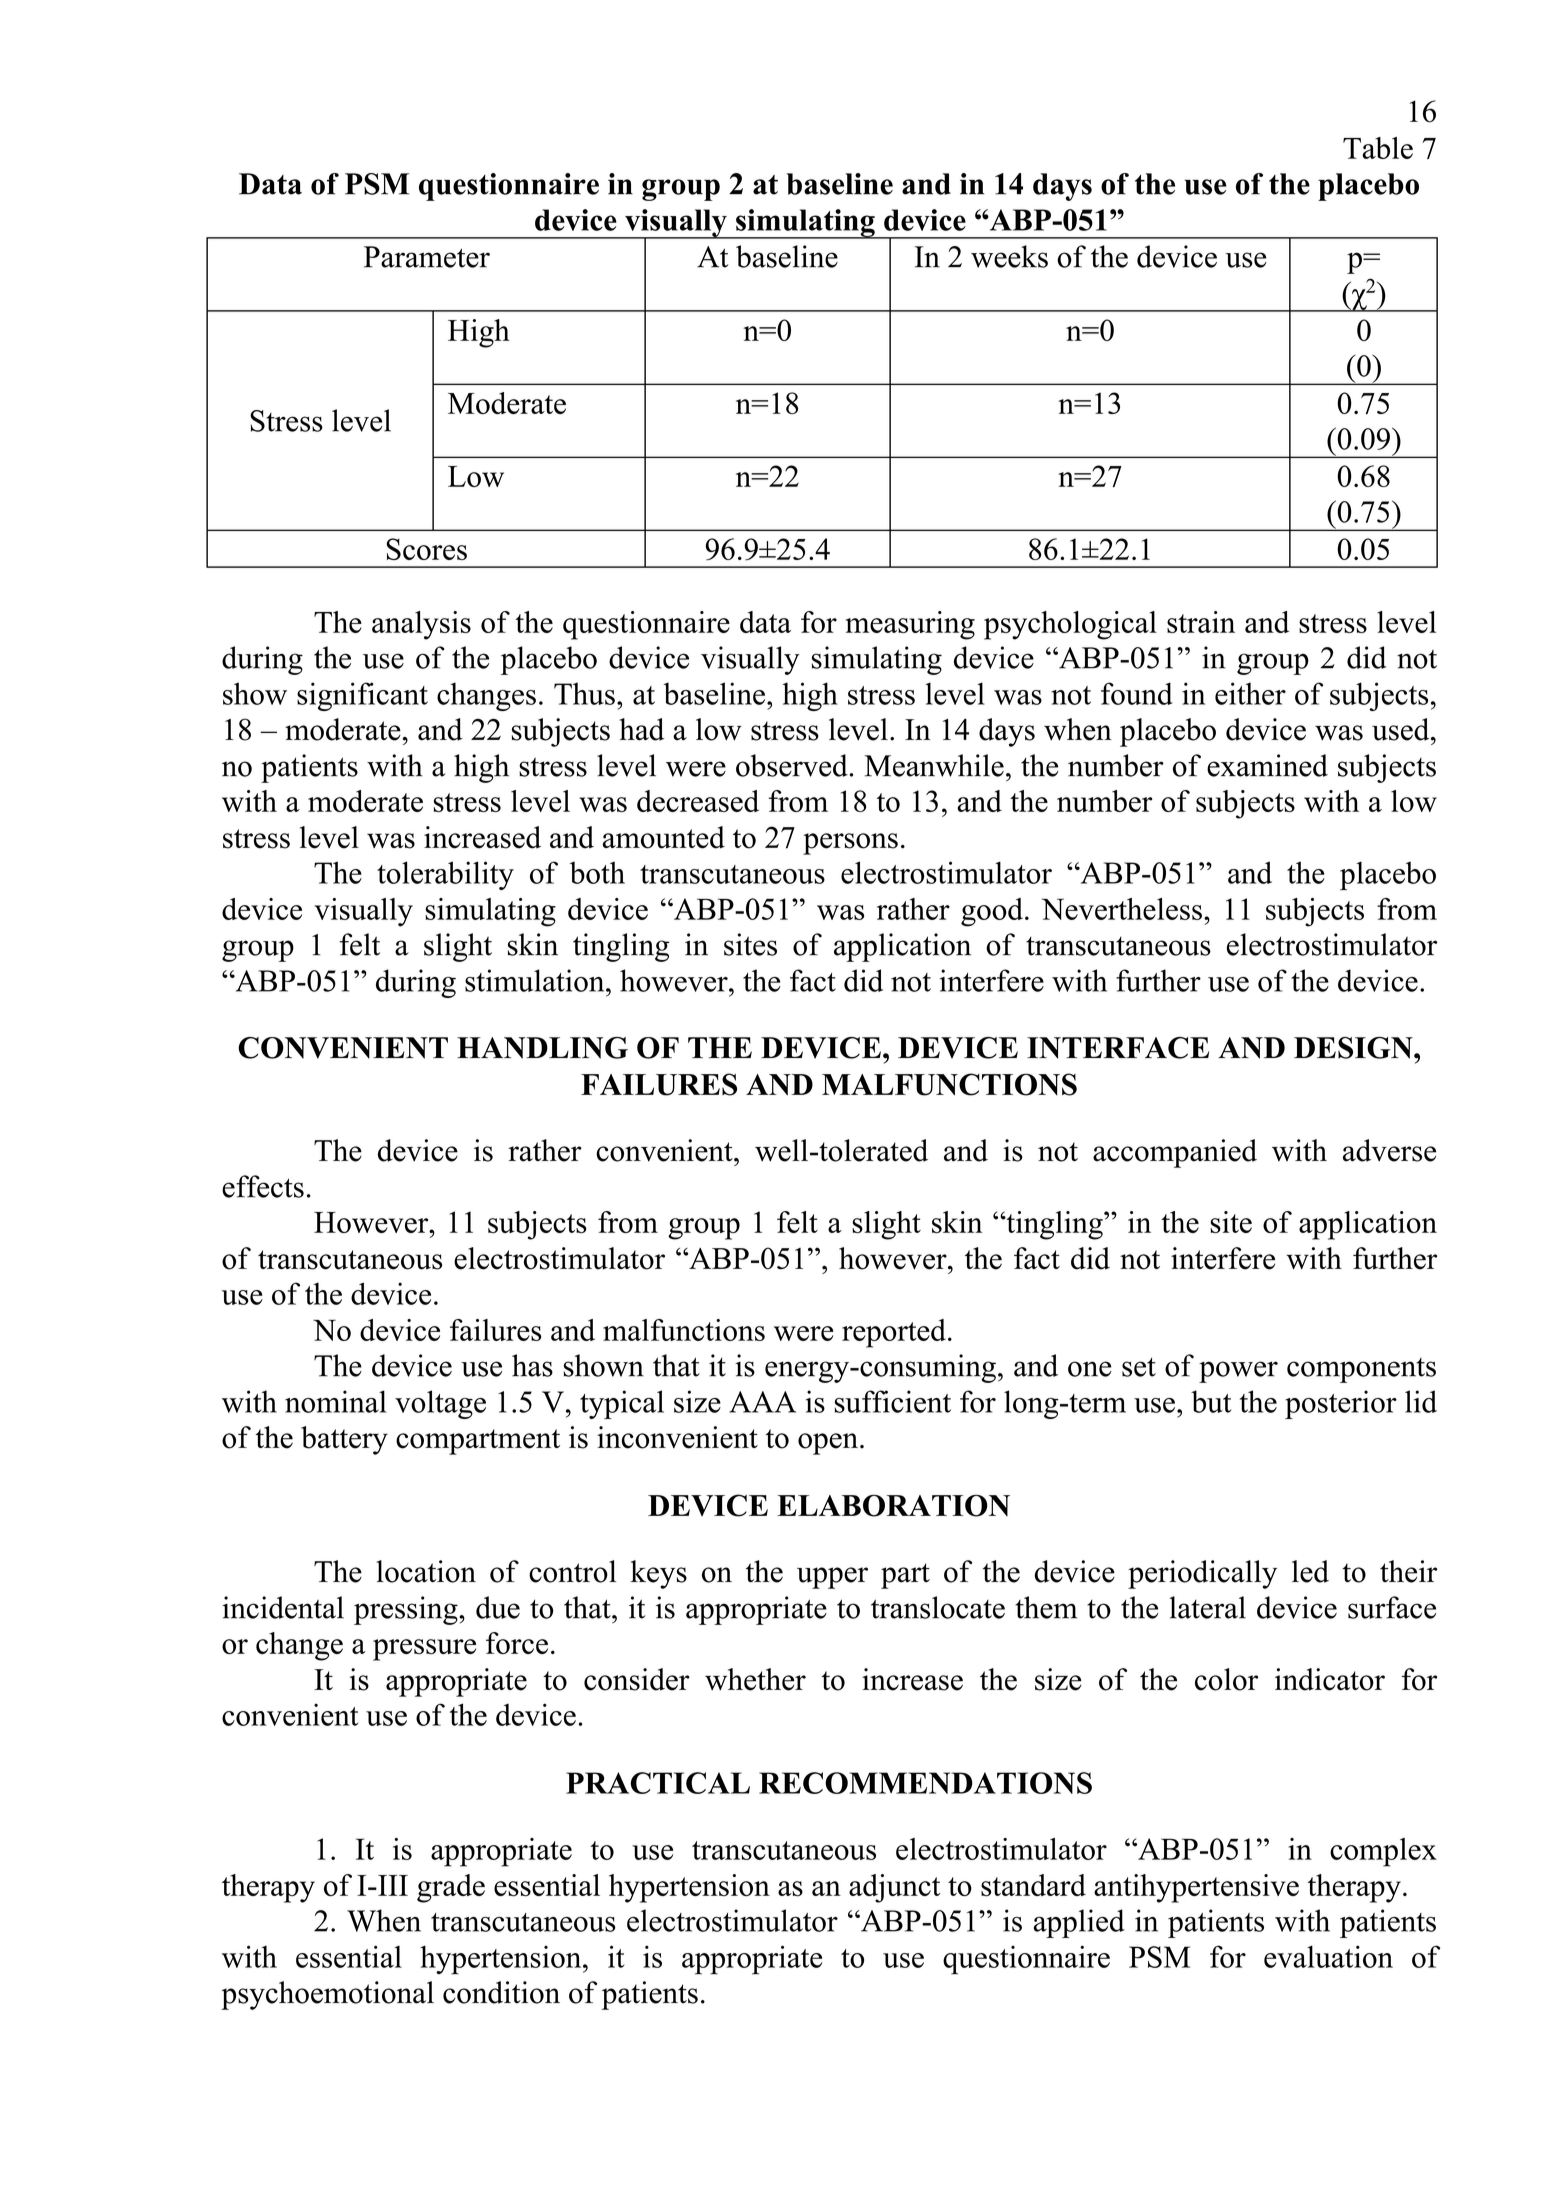 The height and width of the page is (2188, 1547). Describe the element at coordinates (1378, 148) in the page. I see `Table` at that location.
